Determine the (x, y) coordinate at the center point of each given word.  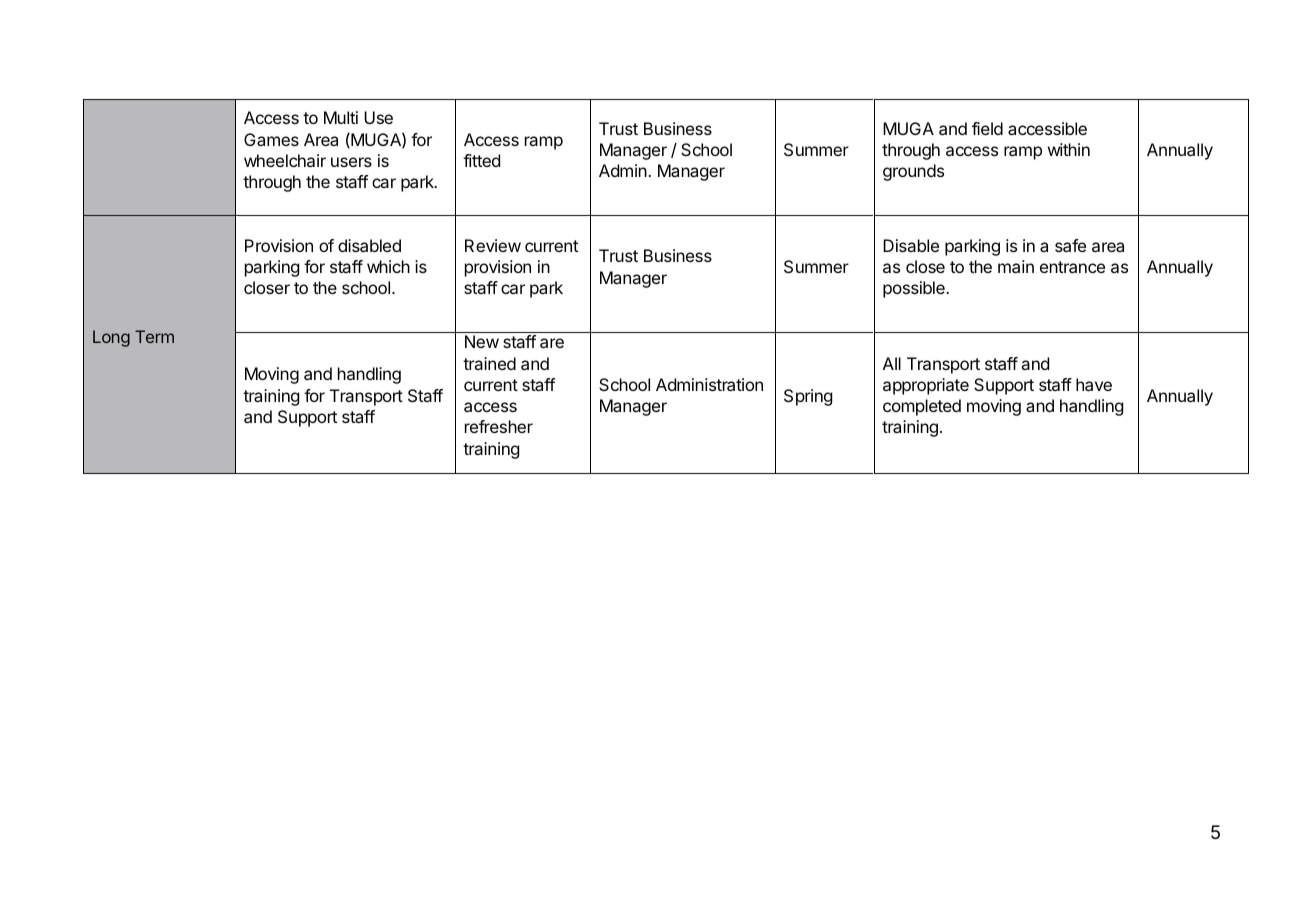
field (987, 128)
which (388, 266)
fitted (481, 160)
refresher (499, 426)
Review (493, 245)
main (1016, 266)
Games (271, 139)
